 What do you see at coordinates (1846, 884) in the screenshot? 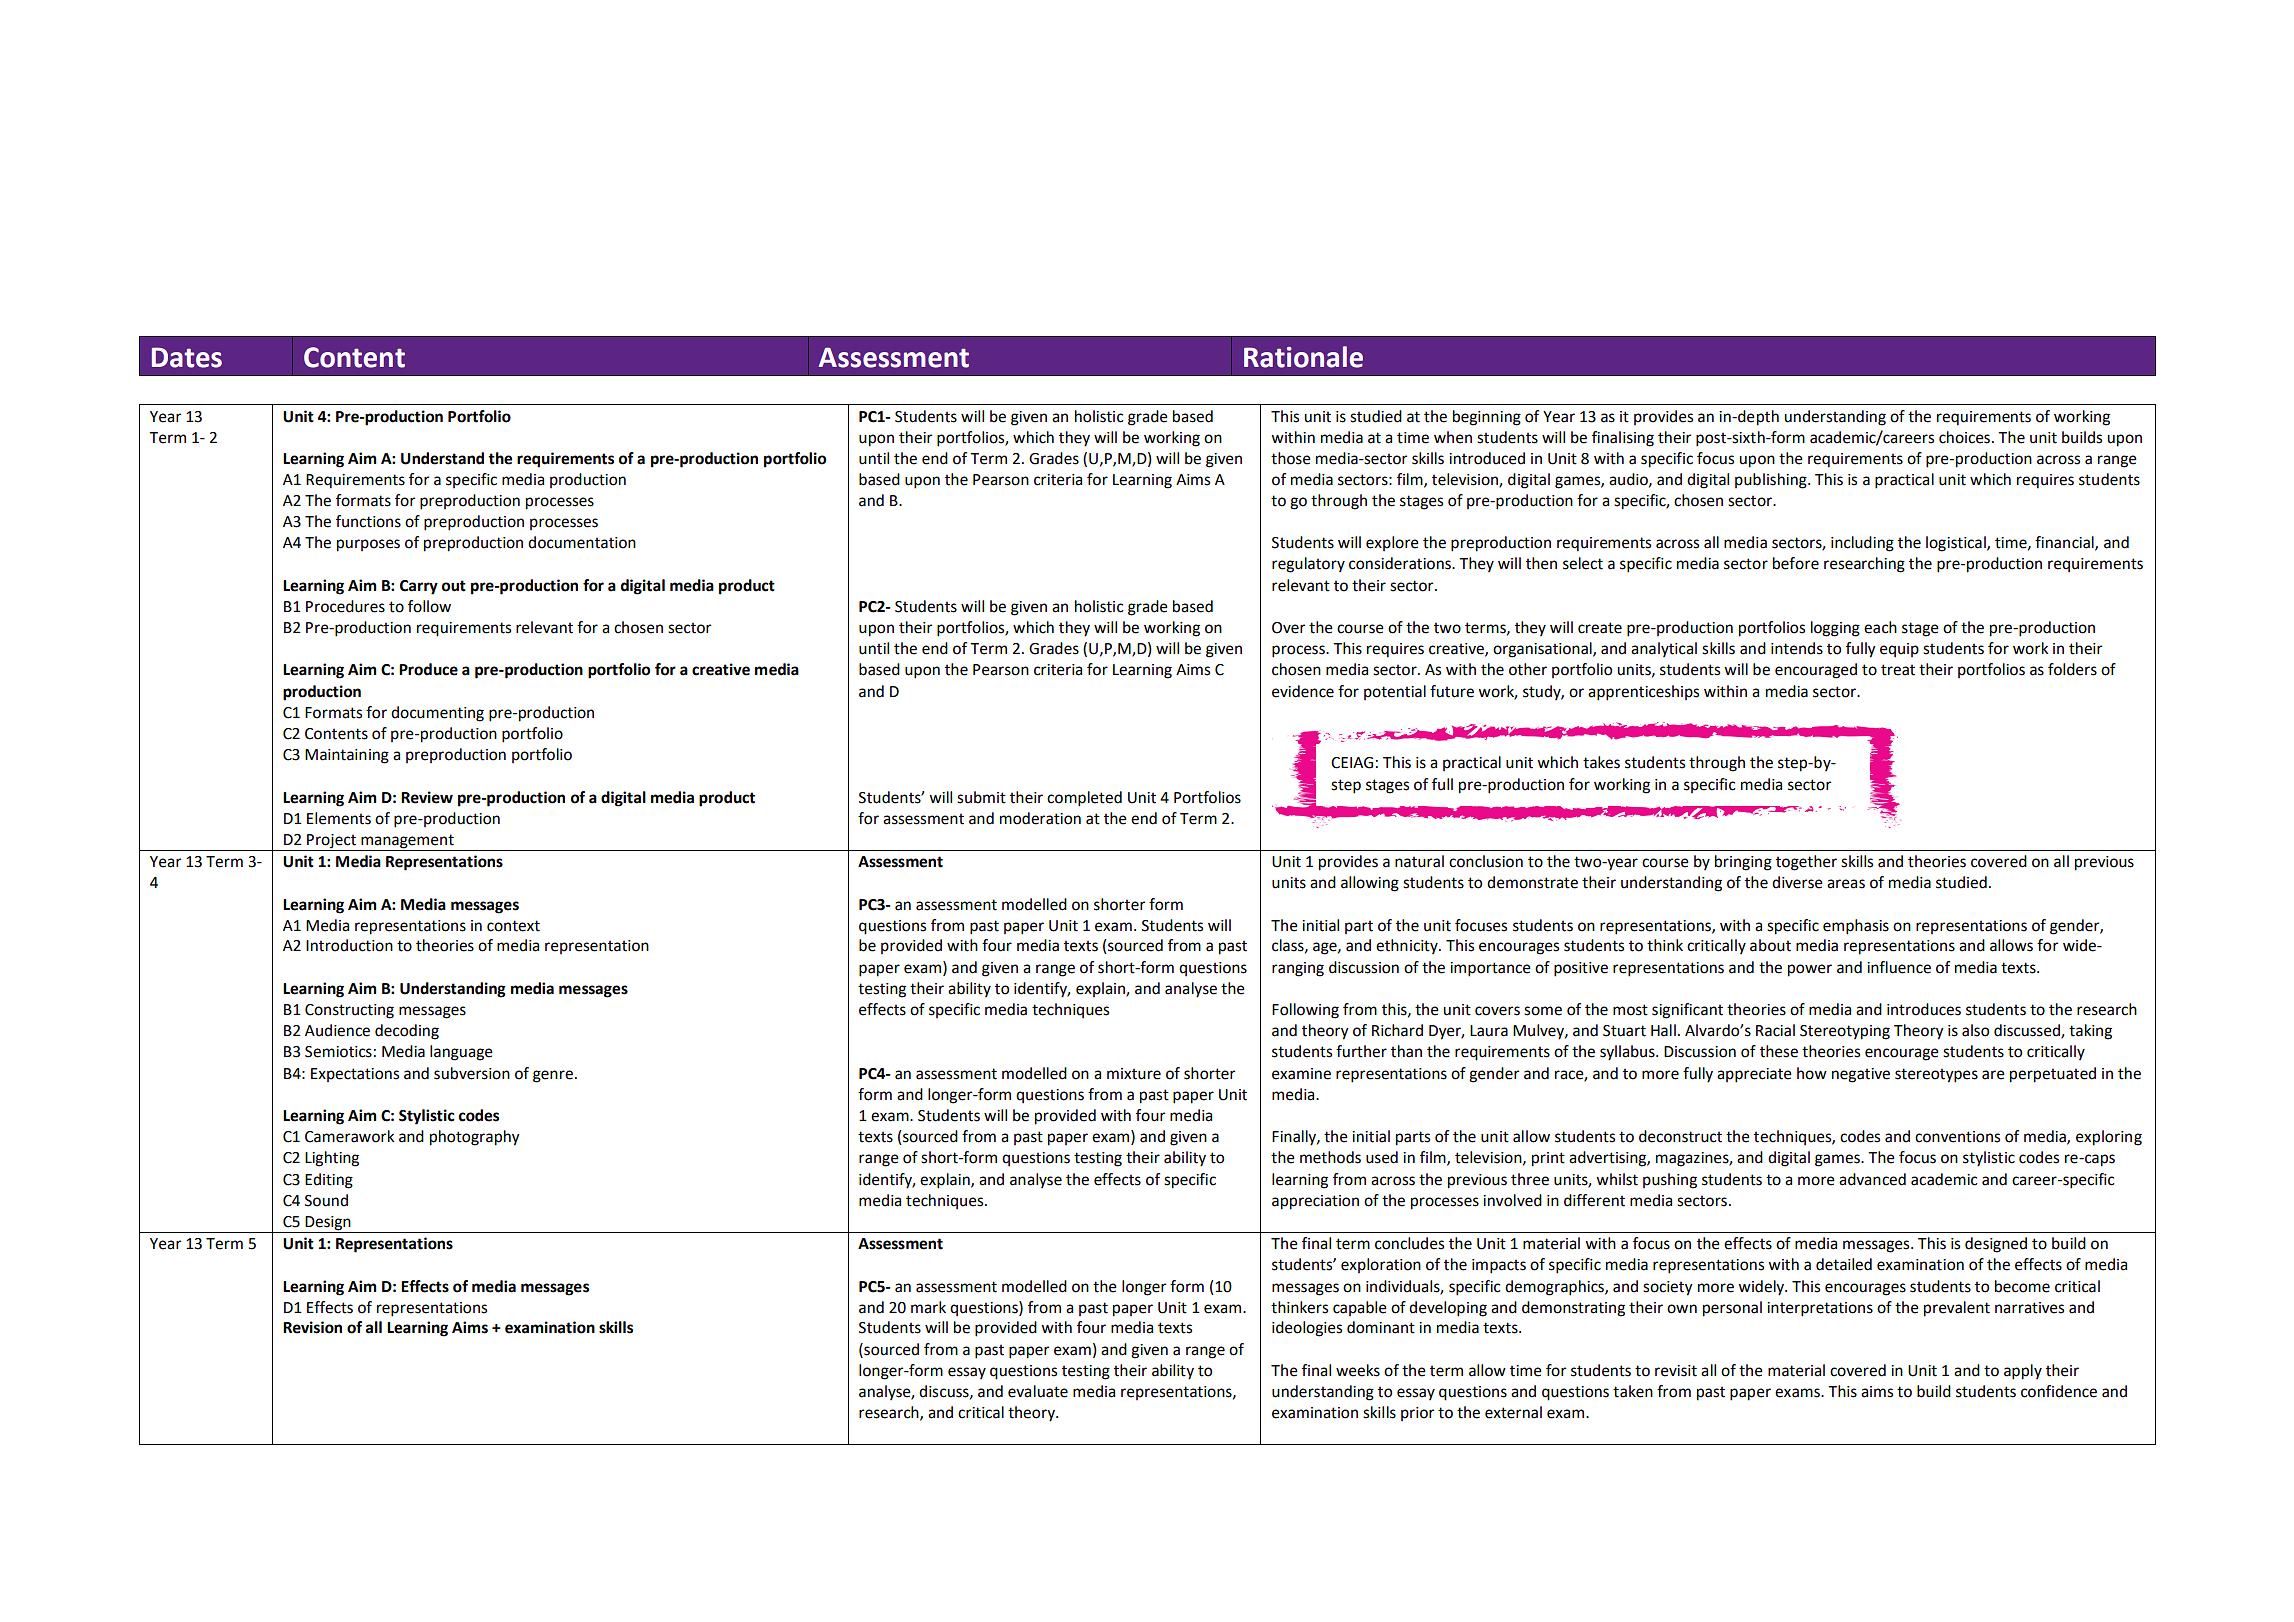
I see `areas` at bounding box center [1846, 884].
